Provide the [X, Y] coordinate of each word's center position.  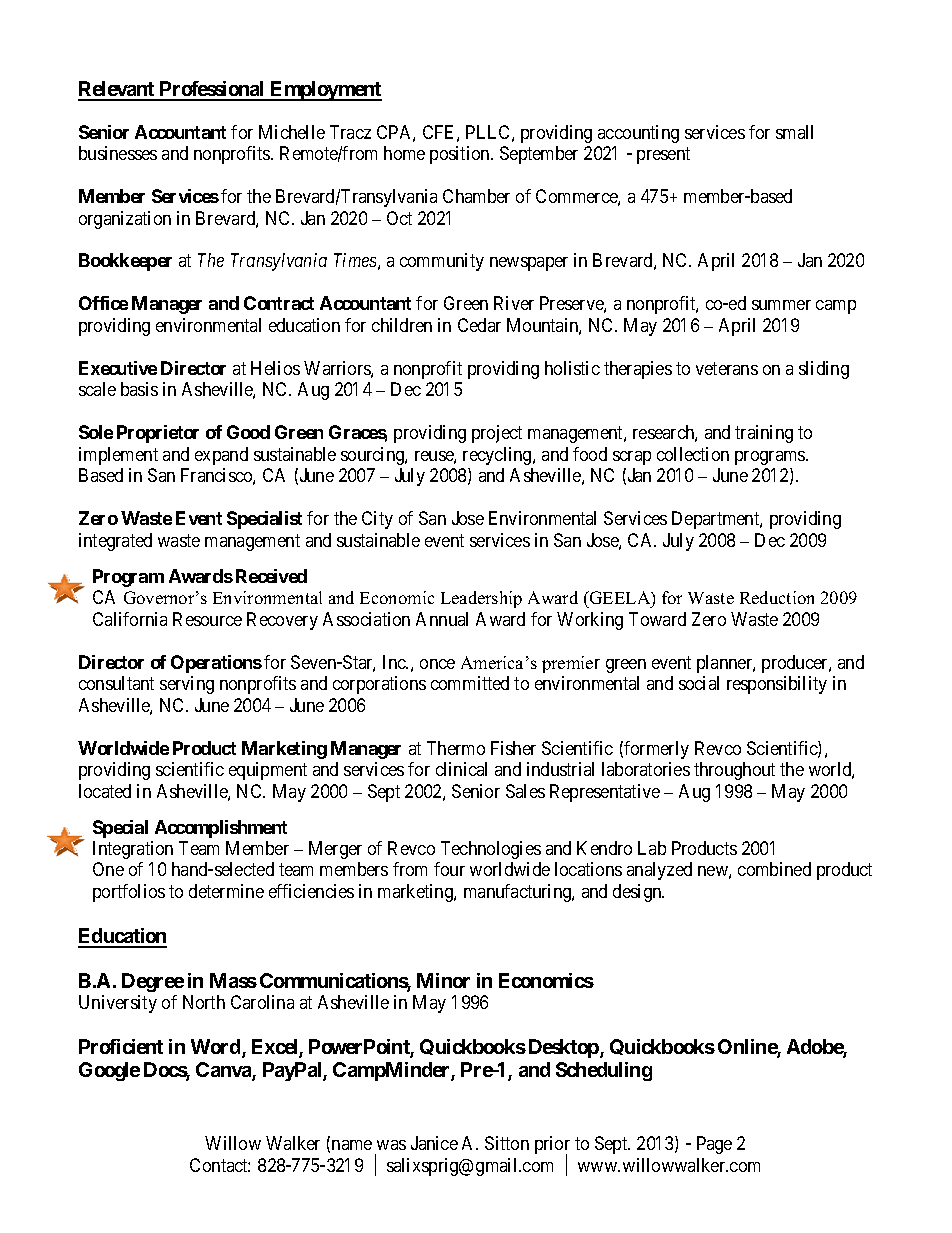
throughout [734, 771]
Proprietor [158, 434]
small [794, 132]
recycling [498, 456]
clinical [461, 769]
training [764, 434]
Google [109, 1071]
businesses [118, 153]
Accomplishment [221, 829]
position [461, 155]
